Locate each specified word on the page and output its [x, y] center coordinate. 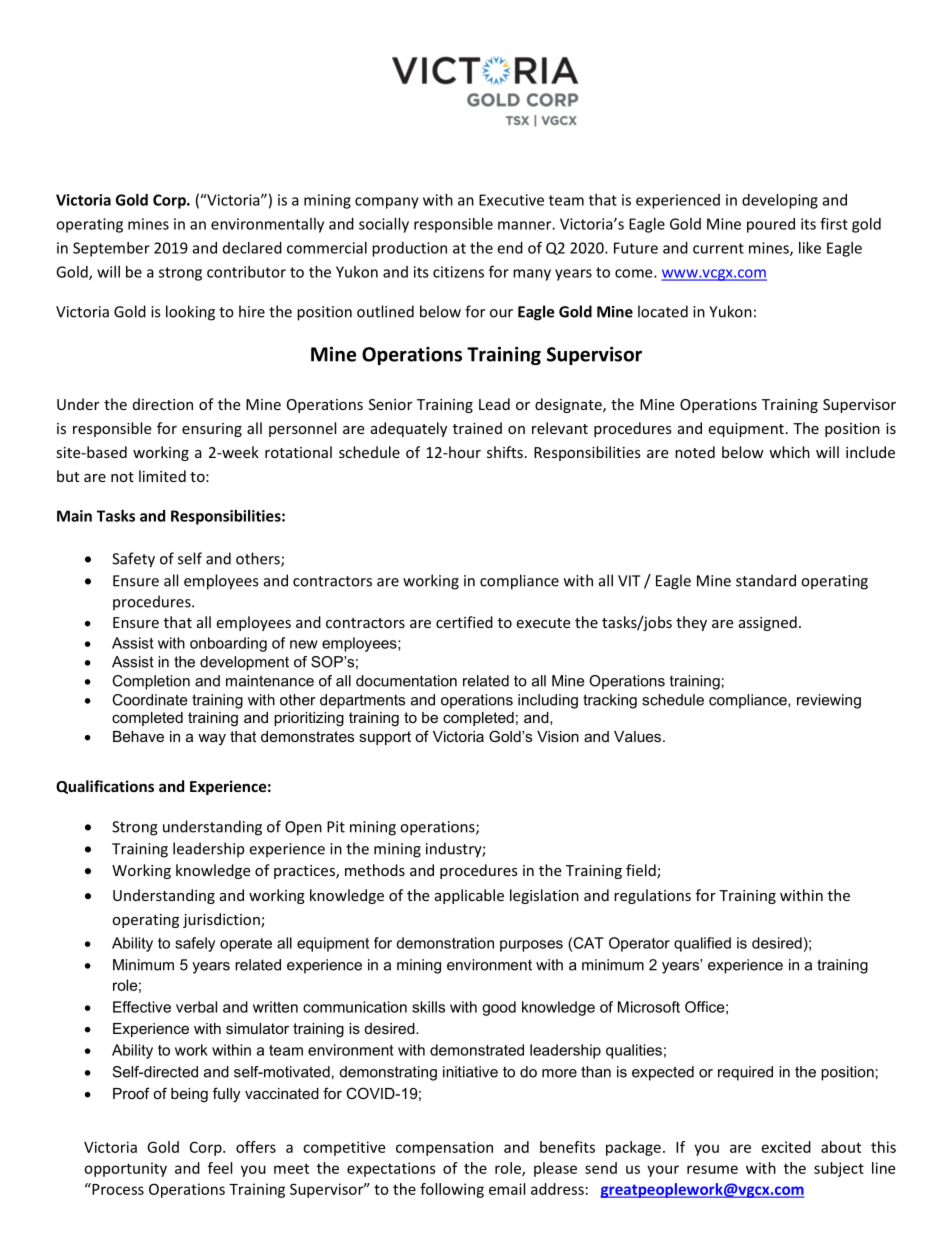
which [789, 452]
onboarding [228, 644]
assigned [768, 623]
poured [771, 225]
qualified [702, 944]
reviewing [829, 701]
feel [220, 1168]
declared [252, 248]
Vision [558, 736]
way [212, 740]
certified [464, 622]
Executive [511, 200]
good [499, 1008]
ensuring [212, 430]
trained [477, 428]
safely [195, 944]
